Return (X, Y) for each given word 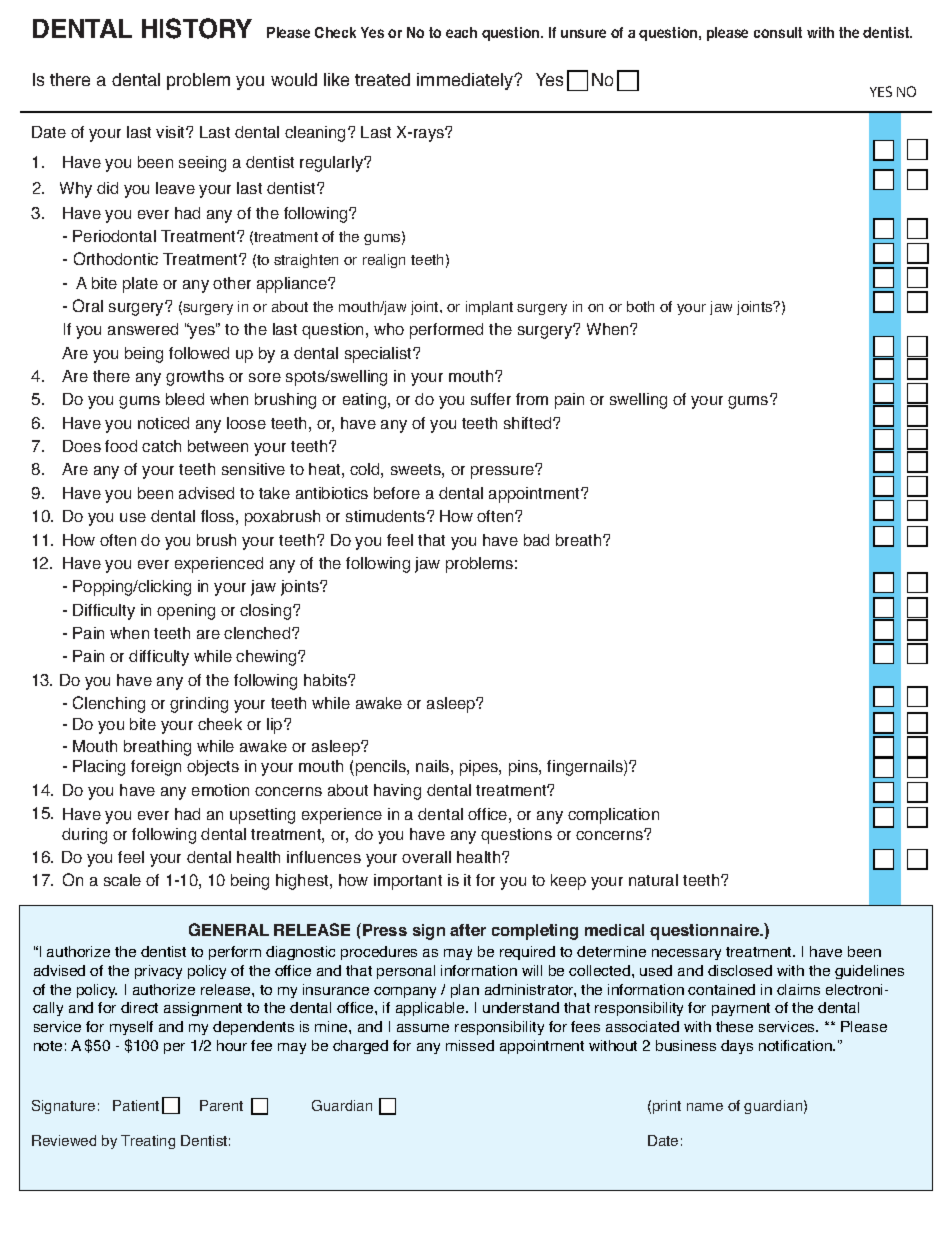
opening (186, 612)
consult (778, 32)
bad (536, 540)
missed (470, 1045)
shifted (529, 423)
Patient (136, 1105)
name (705, 1107)
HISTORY (197, 28)
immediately (466, 81)
